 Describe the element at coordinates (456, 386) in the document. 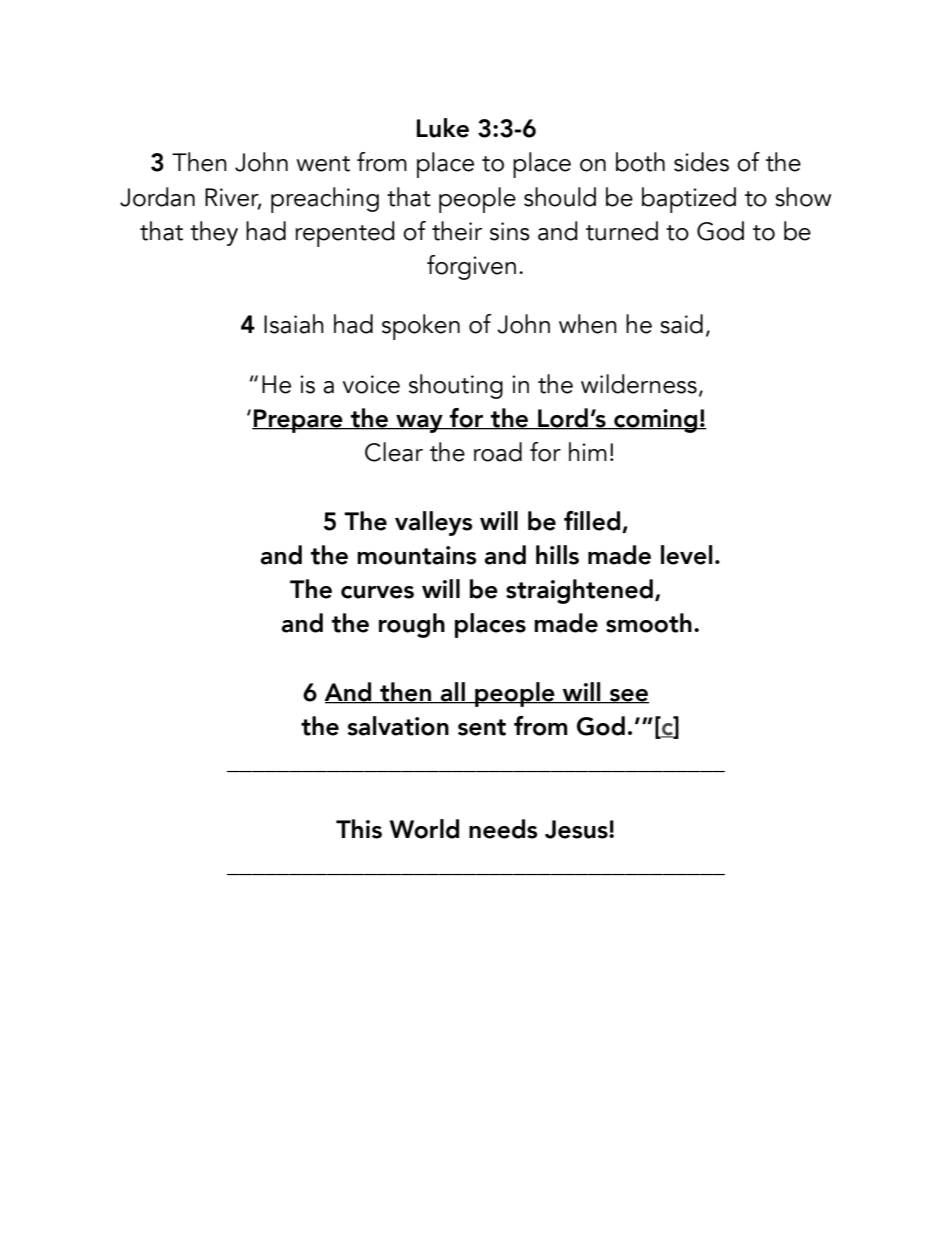

I see `shouting` at that location.
